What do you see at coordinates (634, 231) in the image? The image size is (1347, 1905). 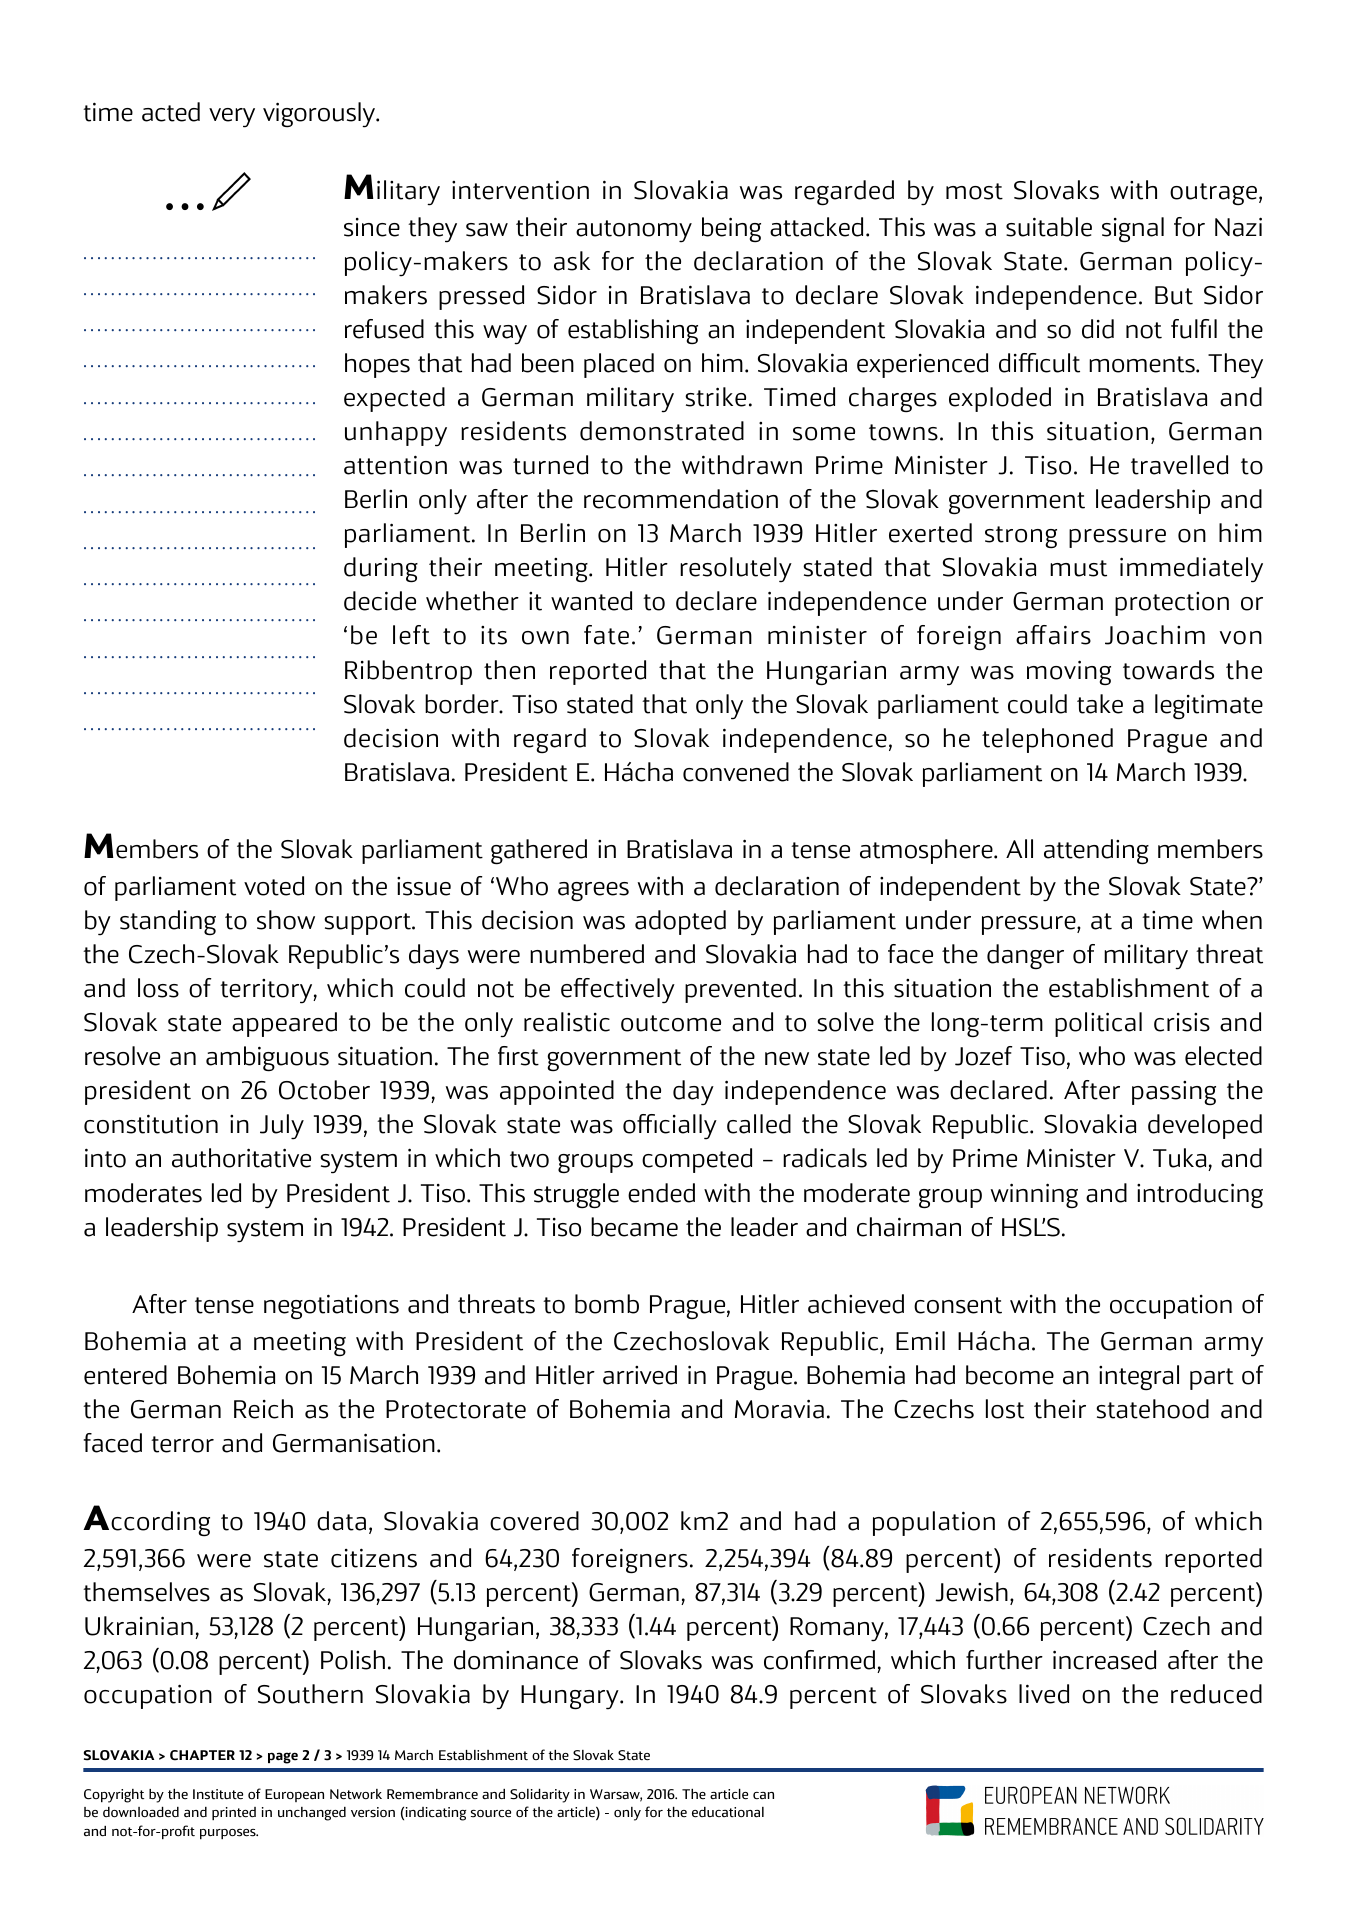 I see `autonomy` at bounding box center [634, 231].
